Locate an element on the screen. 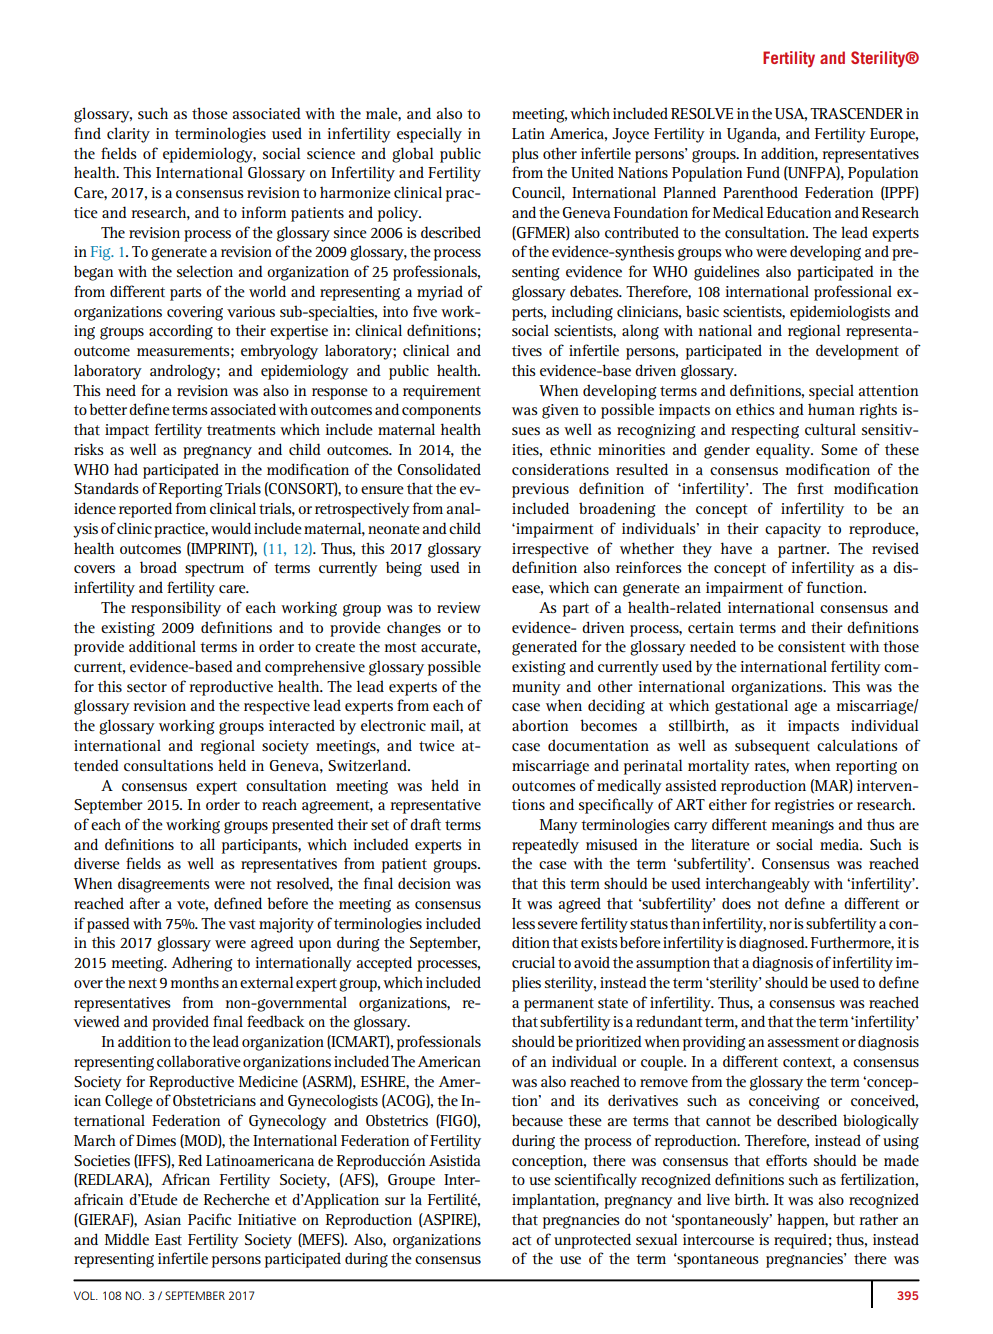 The width and height of the screenshot is (993, 1334). diagnosed is located at coordinates (773, 944).
